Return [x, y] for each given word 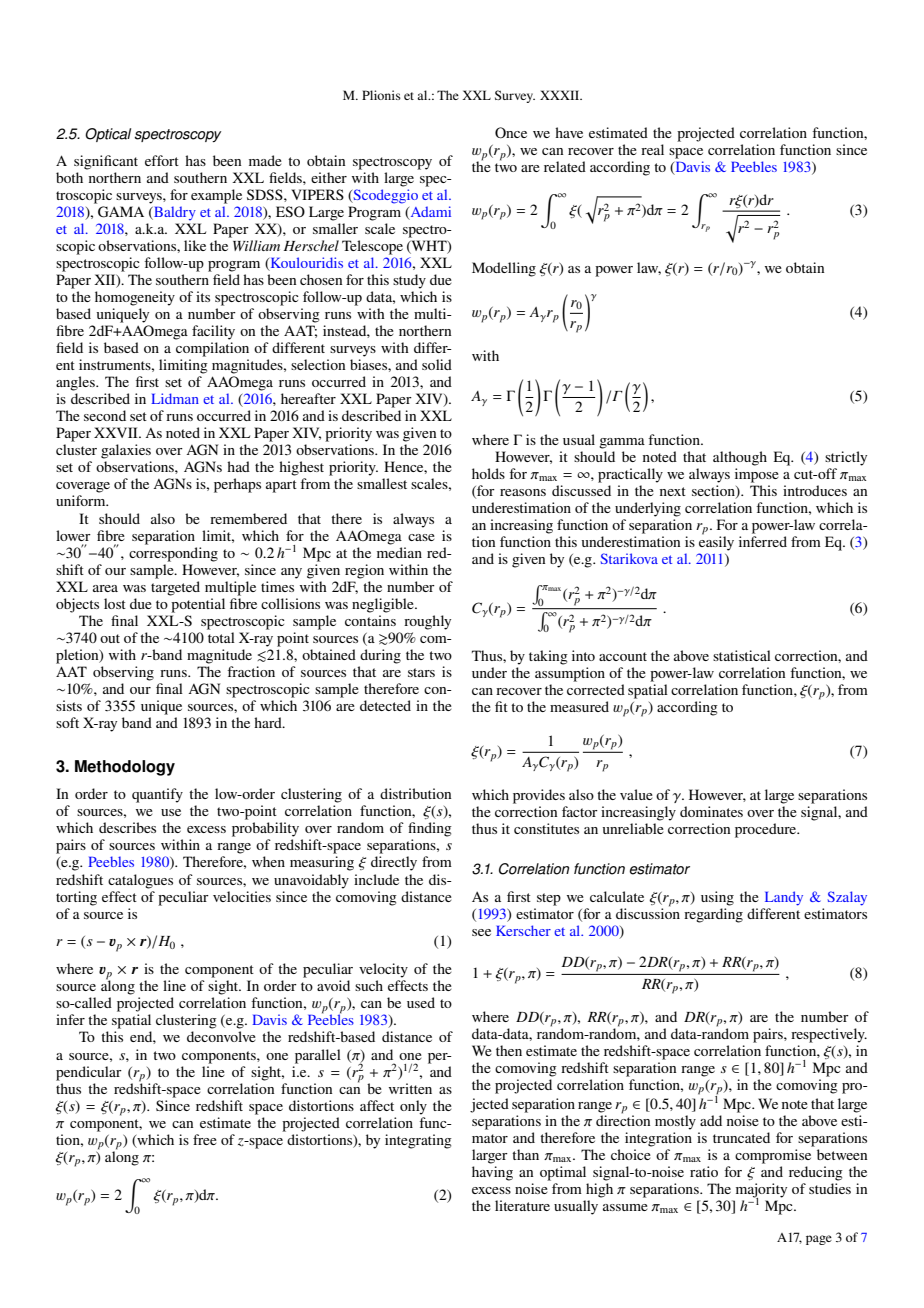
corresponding [173, 554]
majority [761, 1191]
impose [757, 475]
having [492, 1173]
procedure [767, 830]
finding [430, 829]
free [205, 1139]
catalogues [140, 881]
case [421, 537]
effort [162, 160]
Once [511, 133]
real [652, 149]
